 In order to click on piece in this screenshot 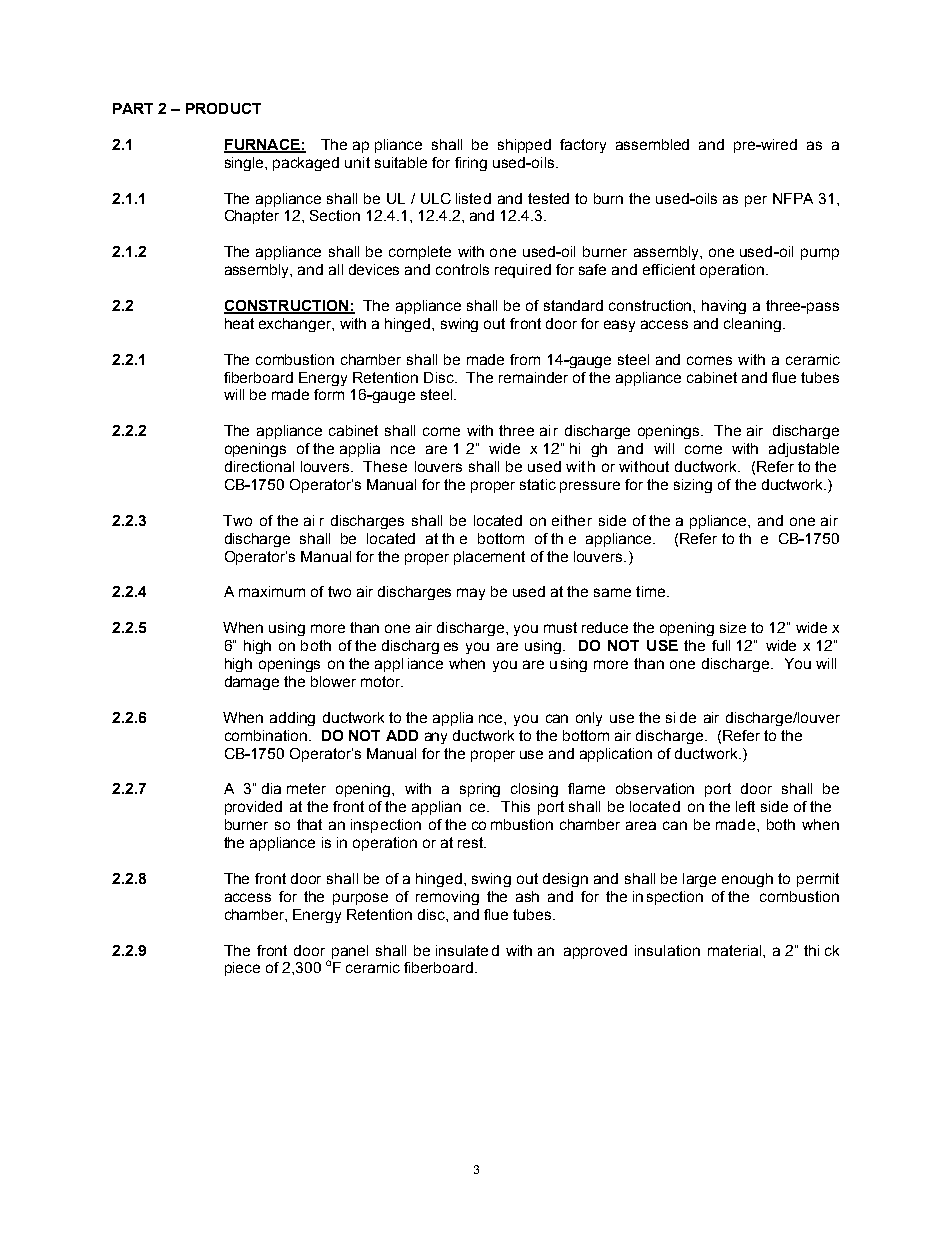, I will do `click(242, 969)`.
